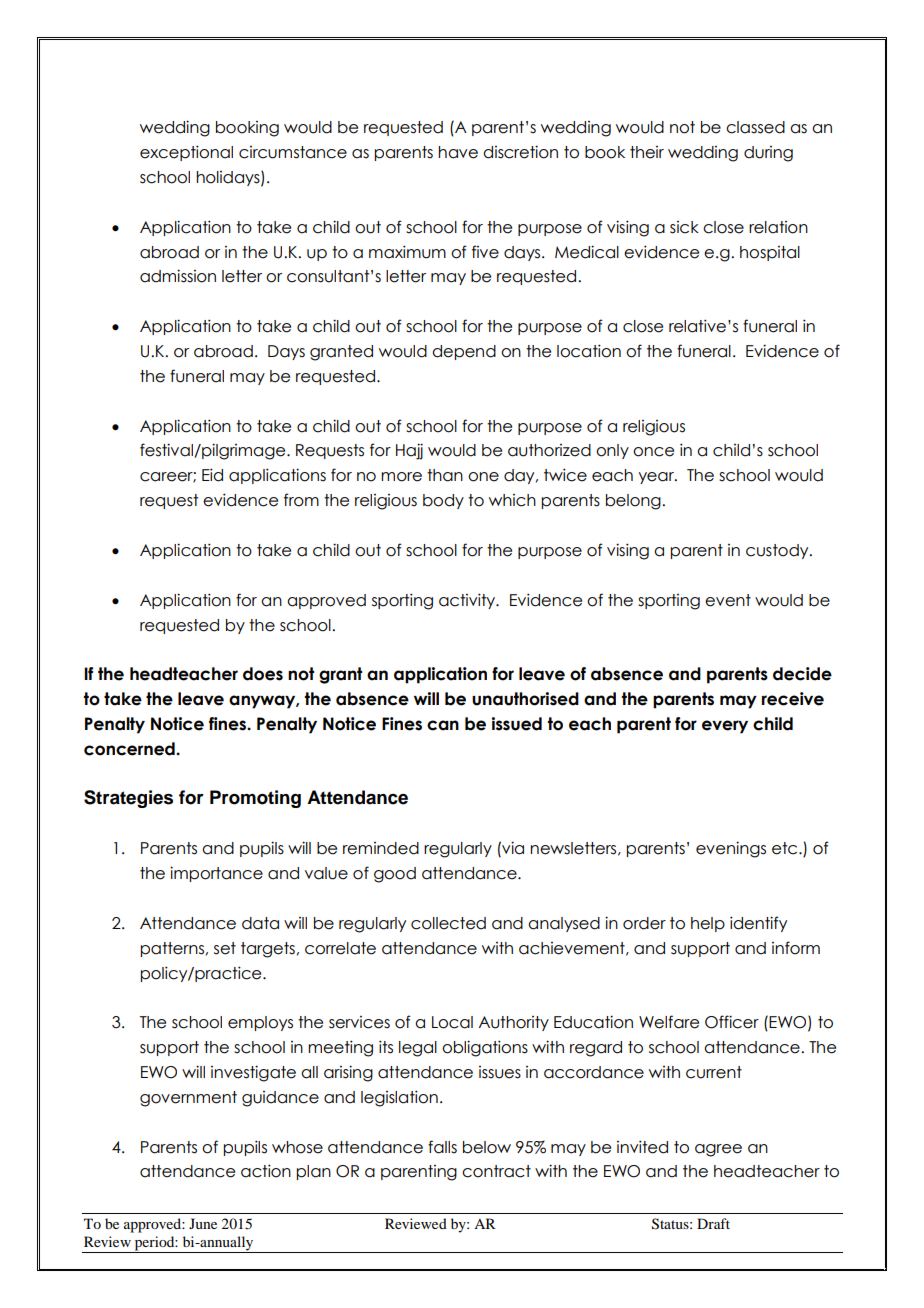 This screenshot has height=1308, width=924. Describe the element at coordinates (443, 725) in the screenshot. I see `can` at that location.
